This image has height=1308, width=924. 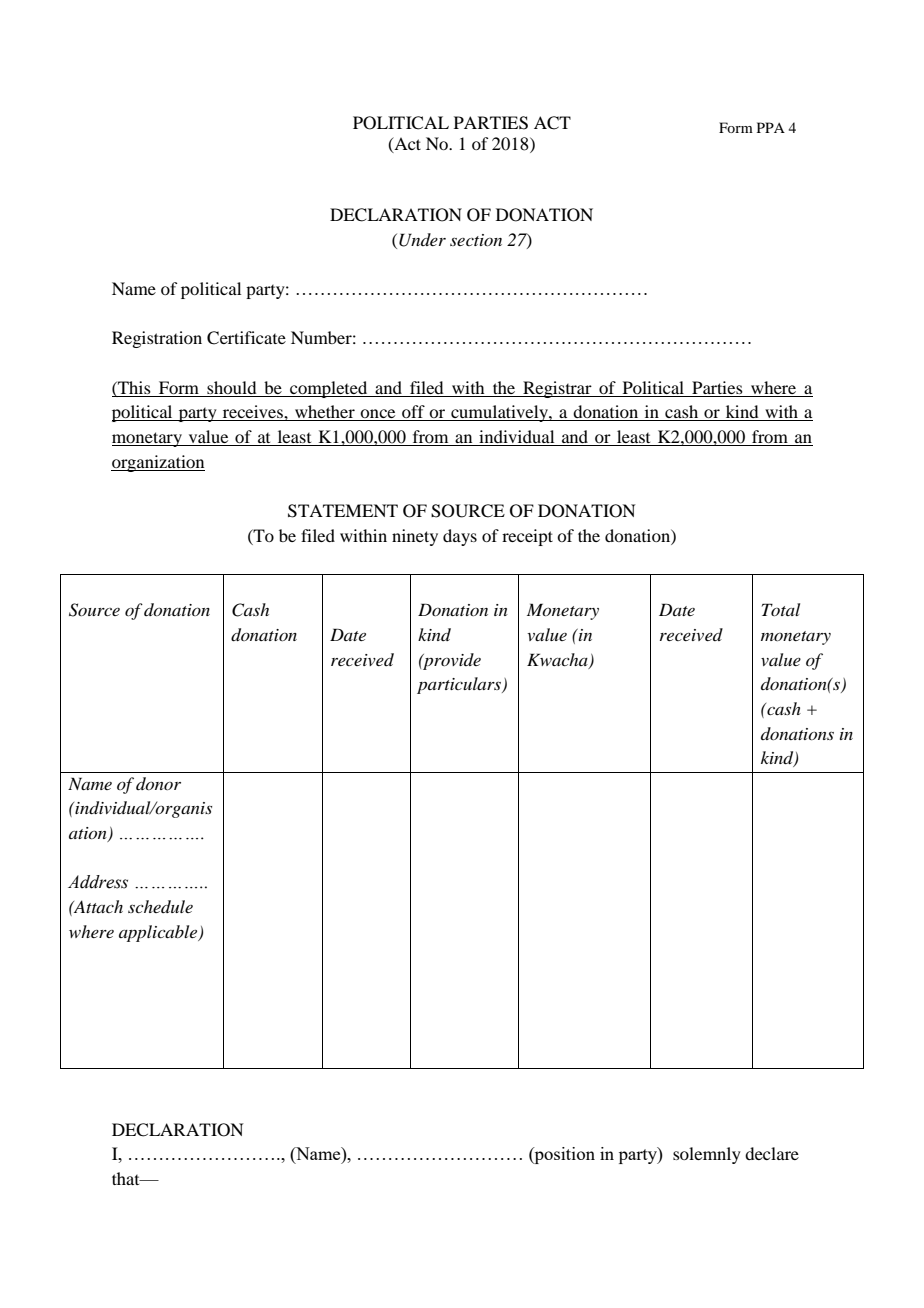 I want to click on particulars, so click(x=460, y=685).
